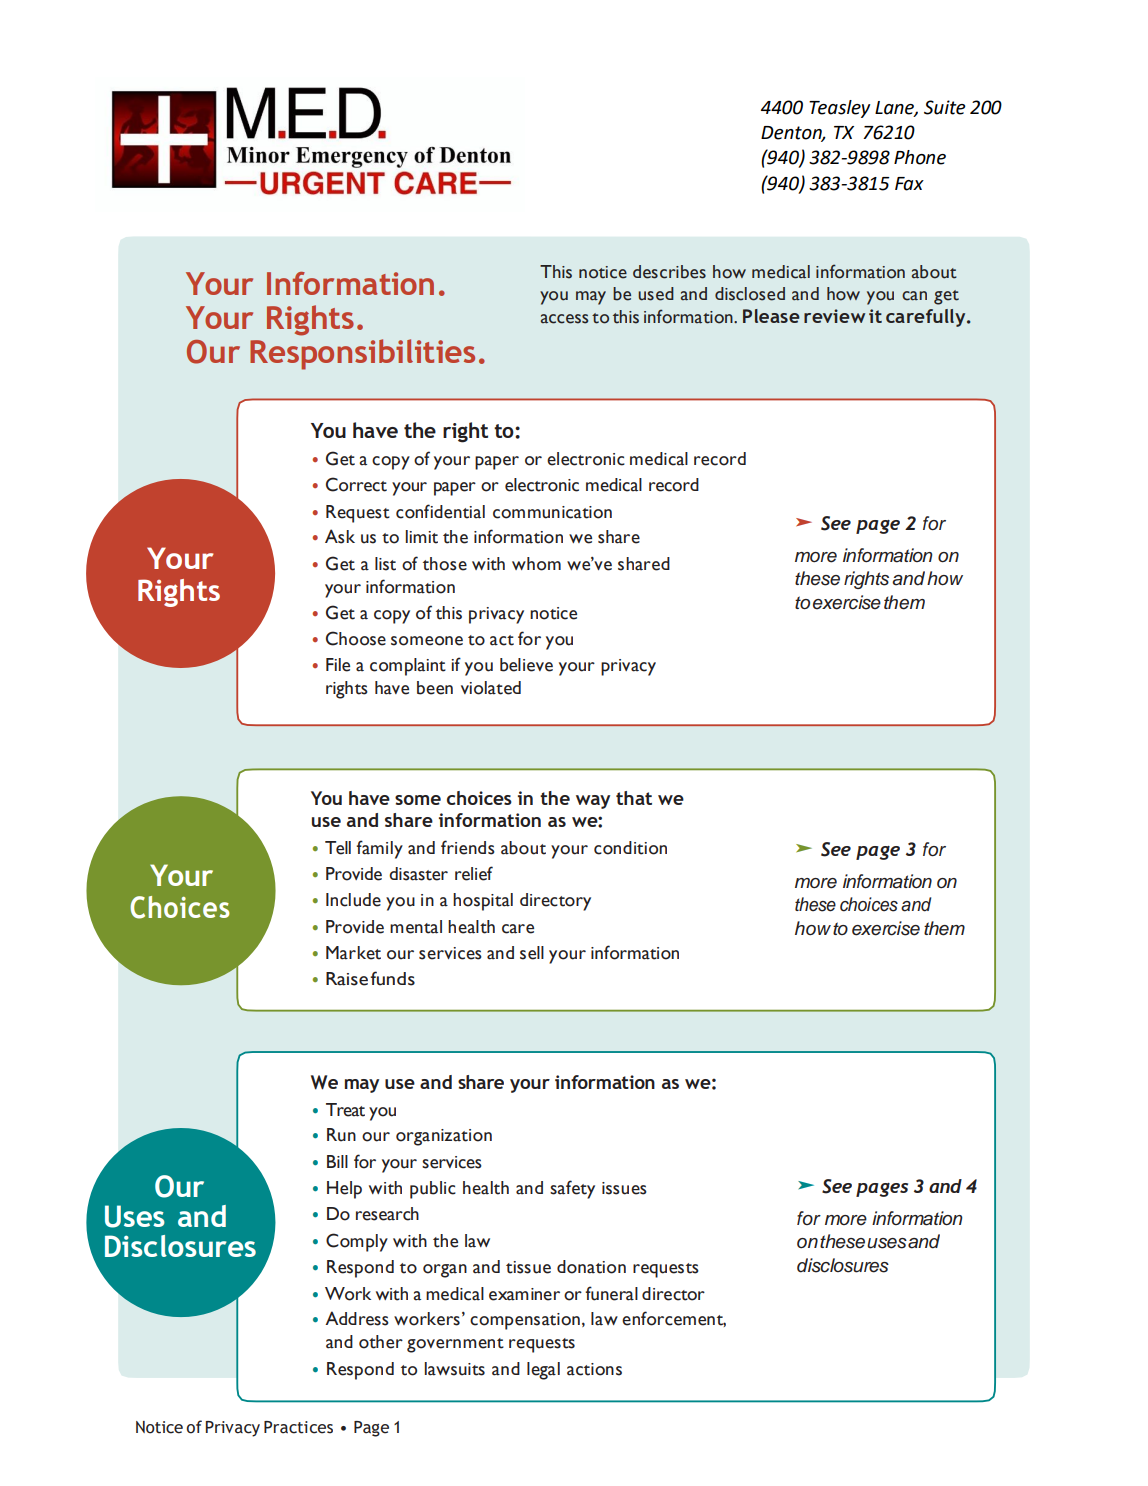 The width and height of the page is (1148, 1486). What do you see at coordinates (381, 1342) in the page?
I see `other` at bounding box center [381, 1342].
